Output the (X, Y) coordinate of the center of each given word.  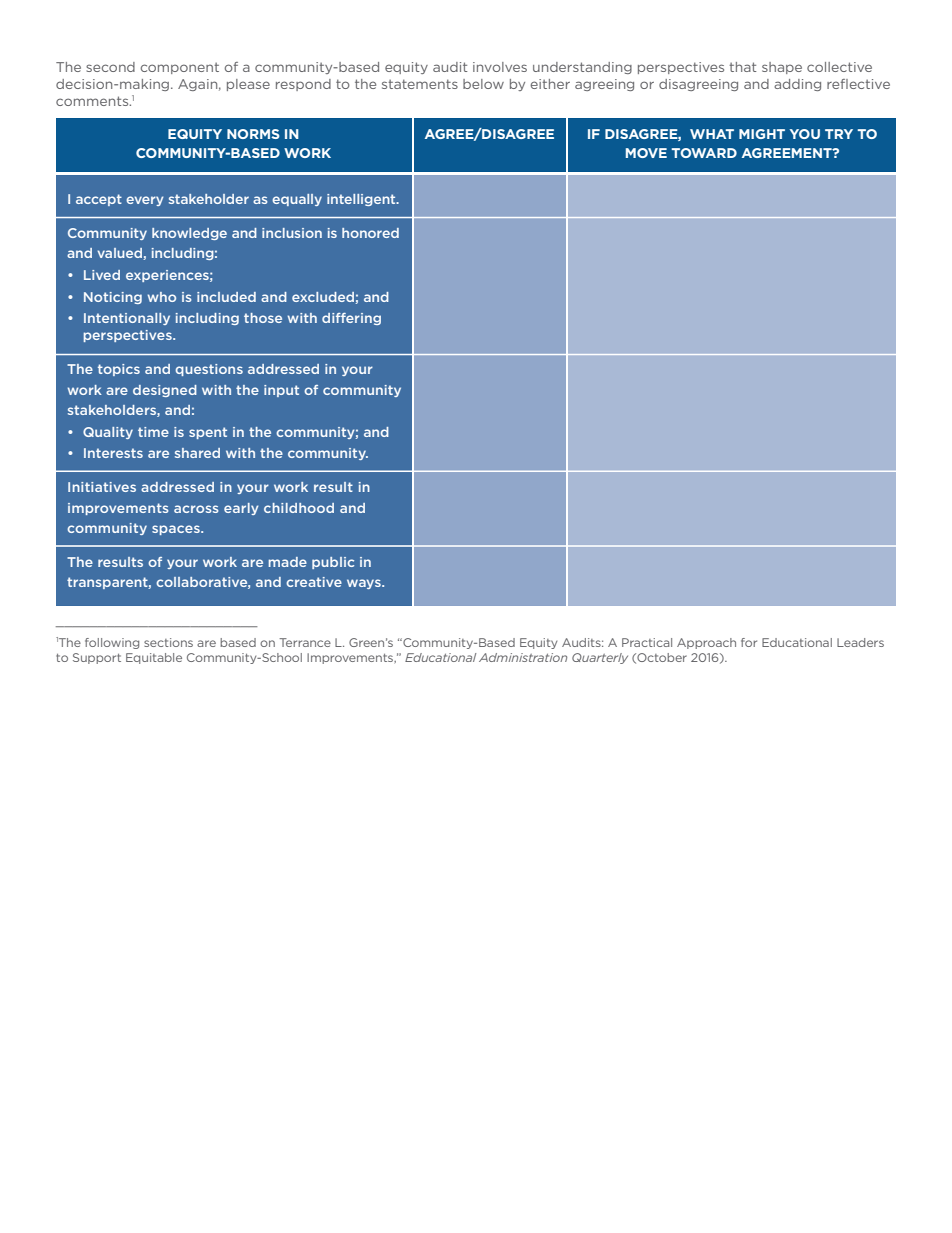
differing (351, 319)
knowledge (189, 234)
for (749, 642)
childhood (299, 508)
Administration (523, 657)
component (180, 68)
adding (797, 85)
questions (209, 370)
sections (168, 642)
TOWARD (704, 153)
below (483, 84)
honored (370, 233)
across (196, 509)
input (281, 391)
